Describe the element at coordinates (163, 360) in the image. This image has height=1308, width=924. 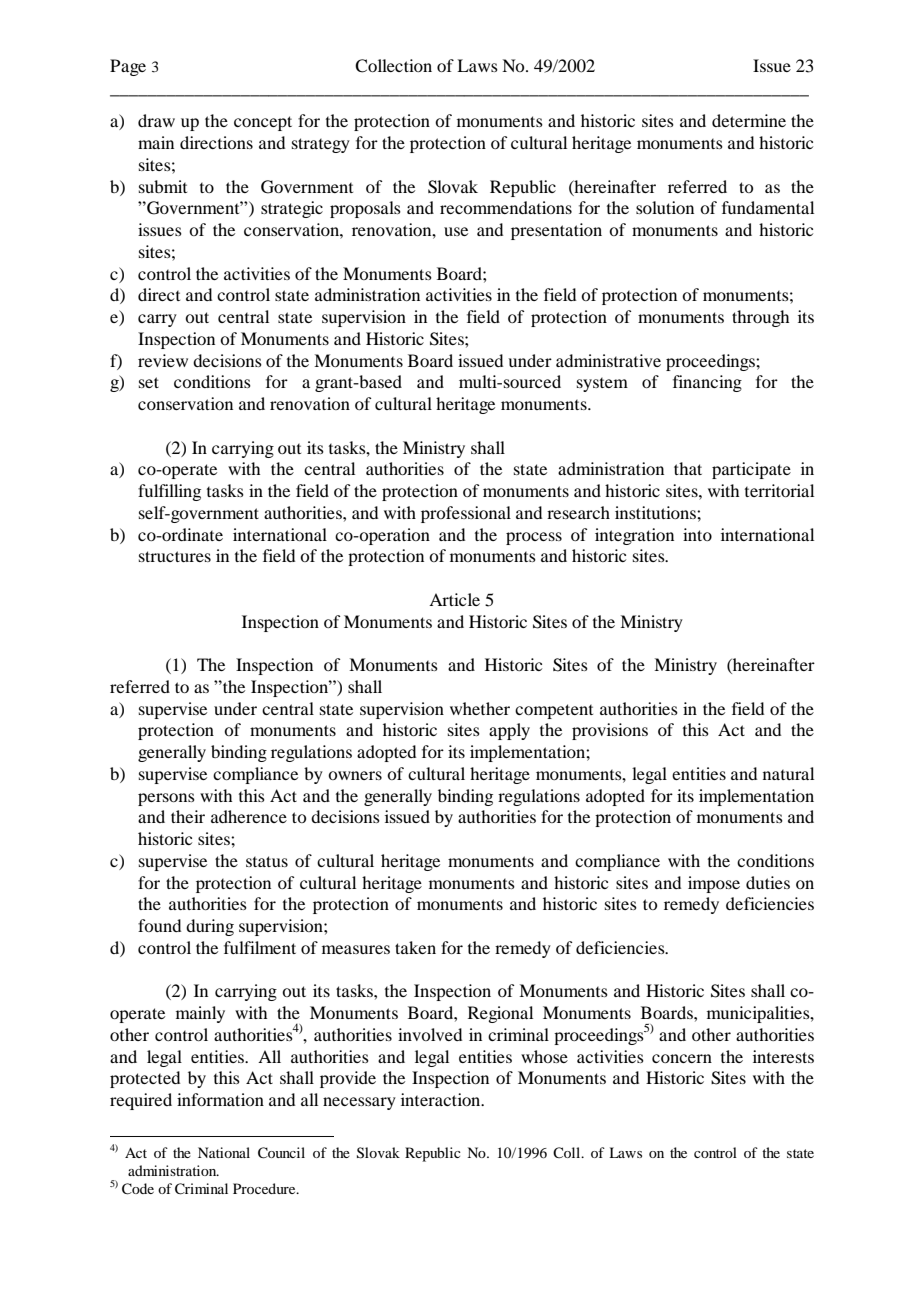
I see `review` at that location.
